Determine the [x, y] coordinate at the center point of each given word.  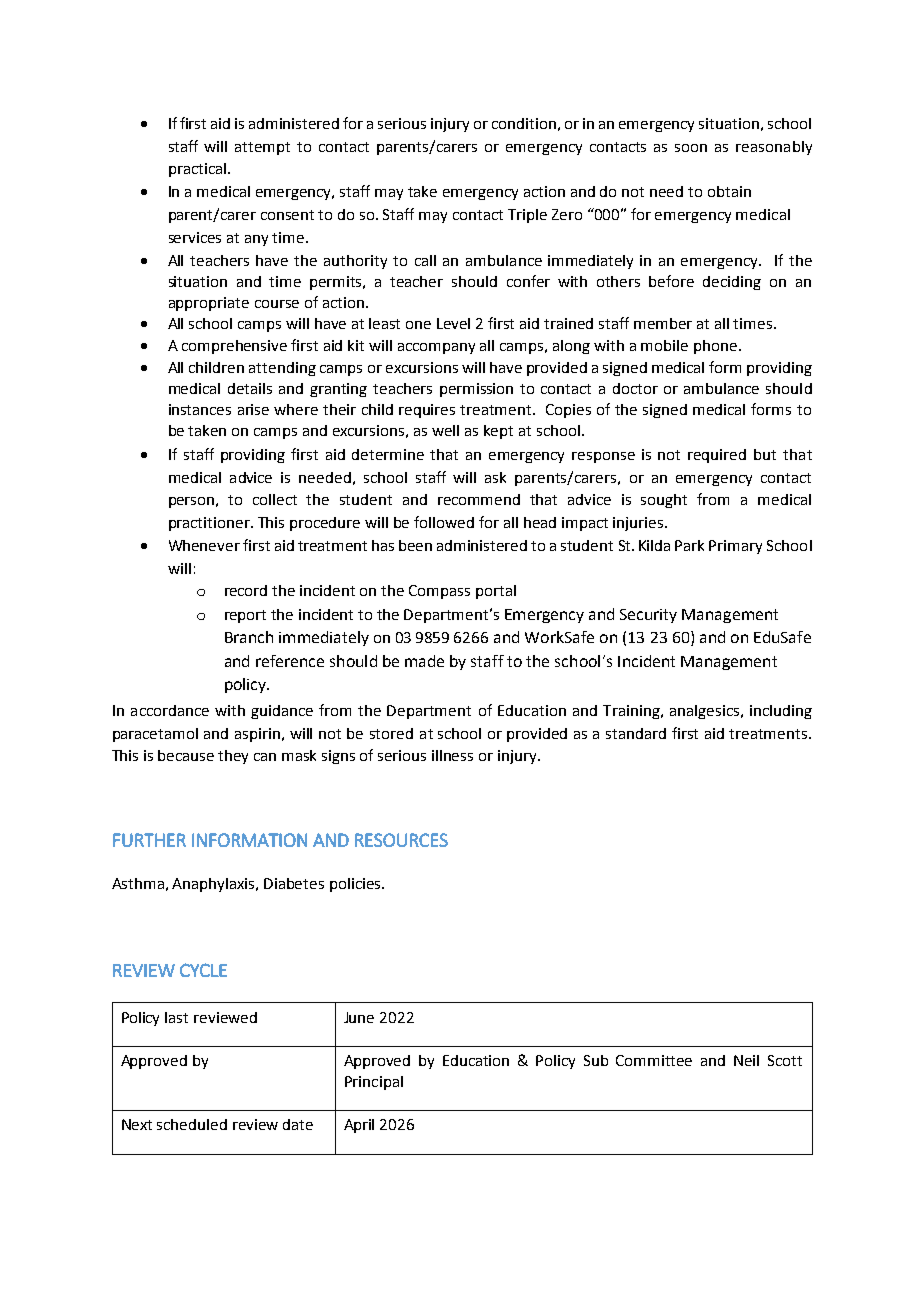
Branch [249, 637]
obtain [729, 191]
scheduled [192, 1124]
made [424, 661]
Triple [527, 216]
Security [648, 616]
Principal [374, 1083]
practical [197, 170]
